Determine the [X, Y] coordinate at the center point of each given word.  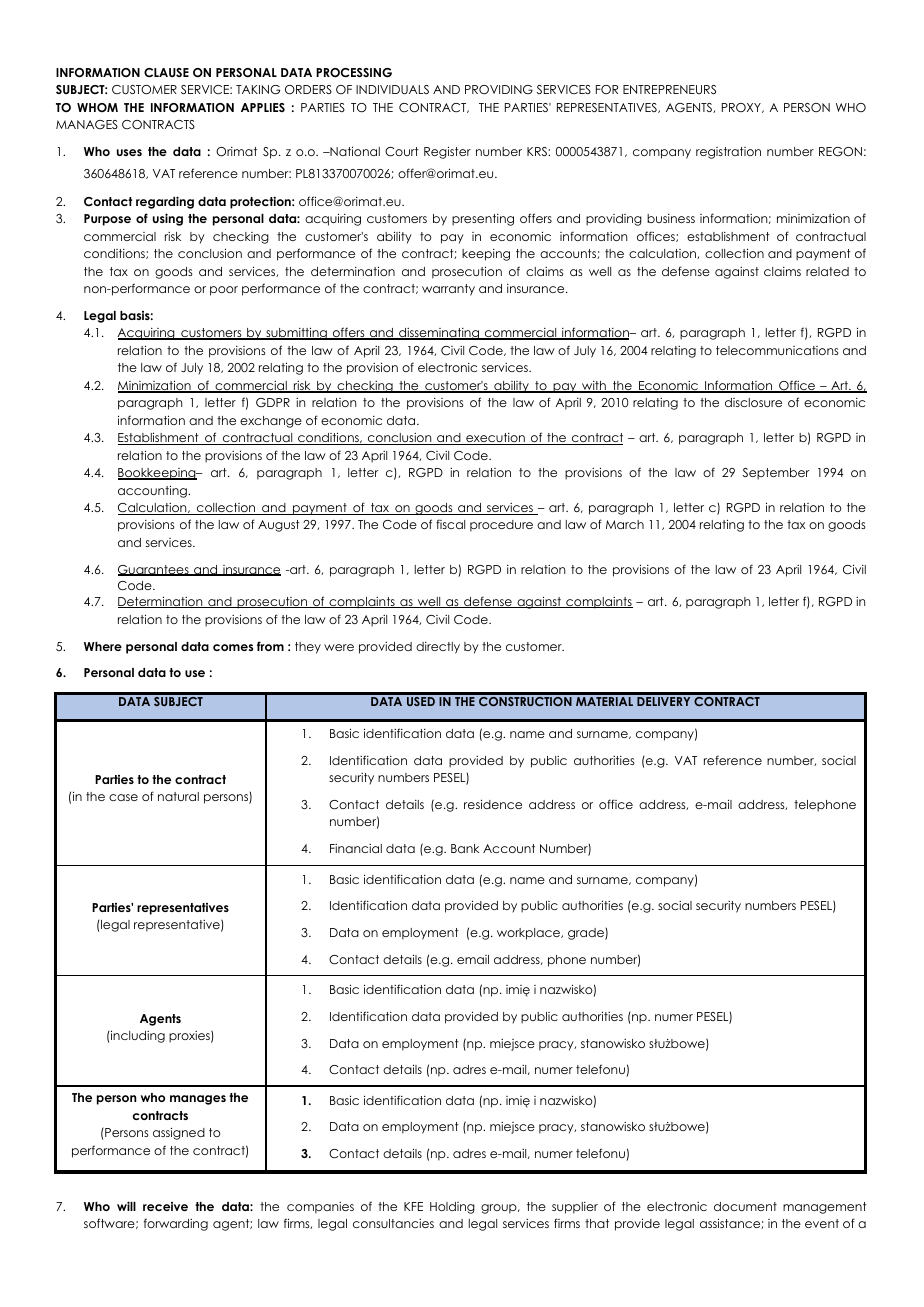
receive [165, 1206]
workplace [530, 934]
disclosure [753, 402]
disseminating [439, 334]
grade [587, 934]
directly [438, 648]
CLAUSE [166, 73]
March [625, 524]
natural [178, 796]
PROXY [742, 108]
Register [447, 152]
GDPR [273, 403]
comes [233, 647]
